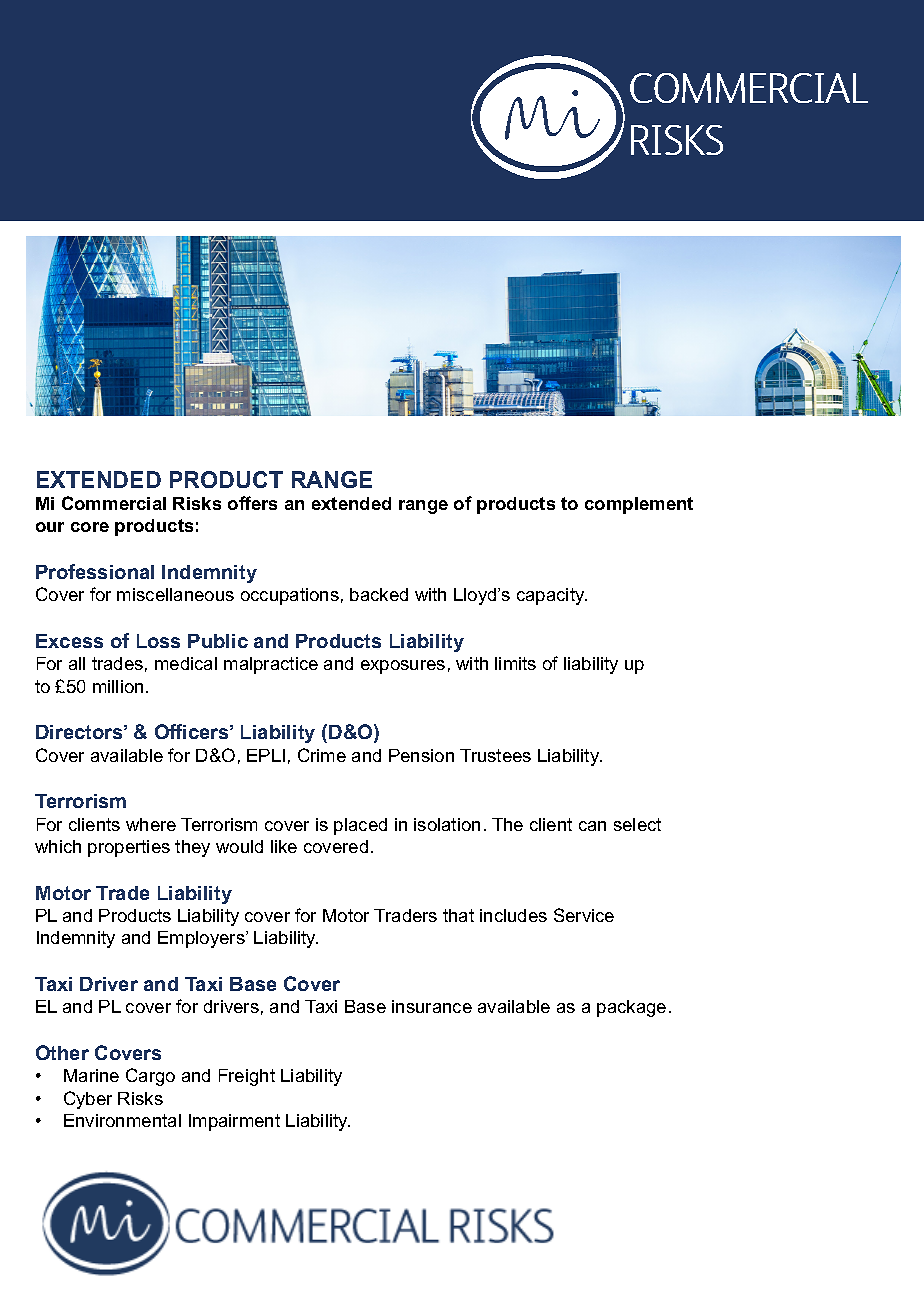  Describe the element at coordinates (495, 755) in the page. I see `Trustees` at that location.
